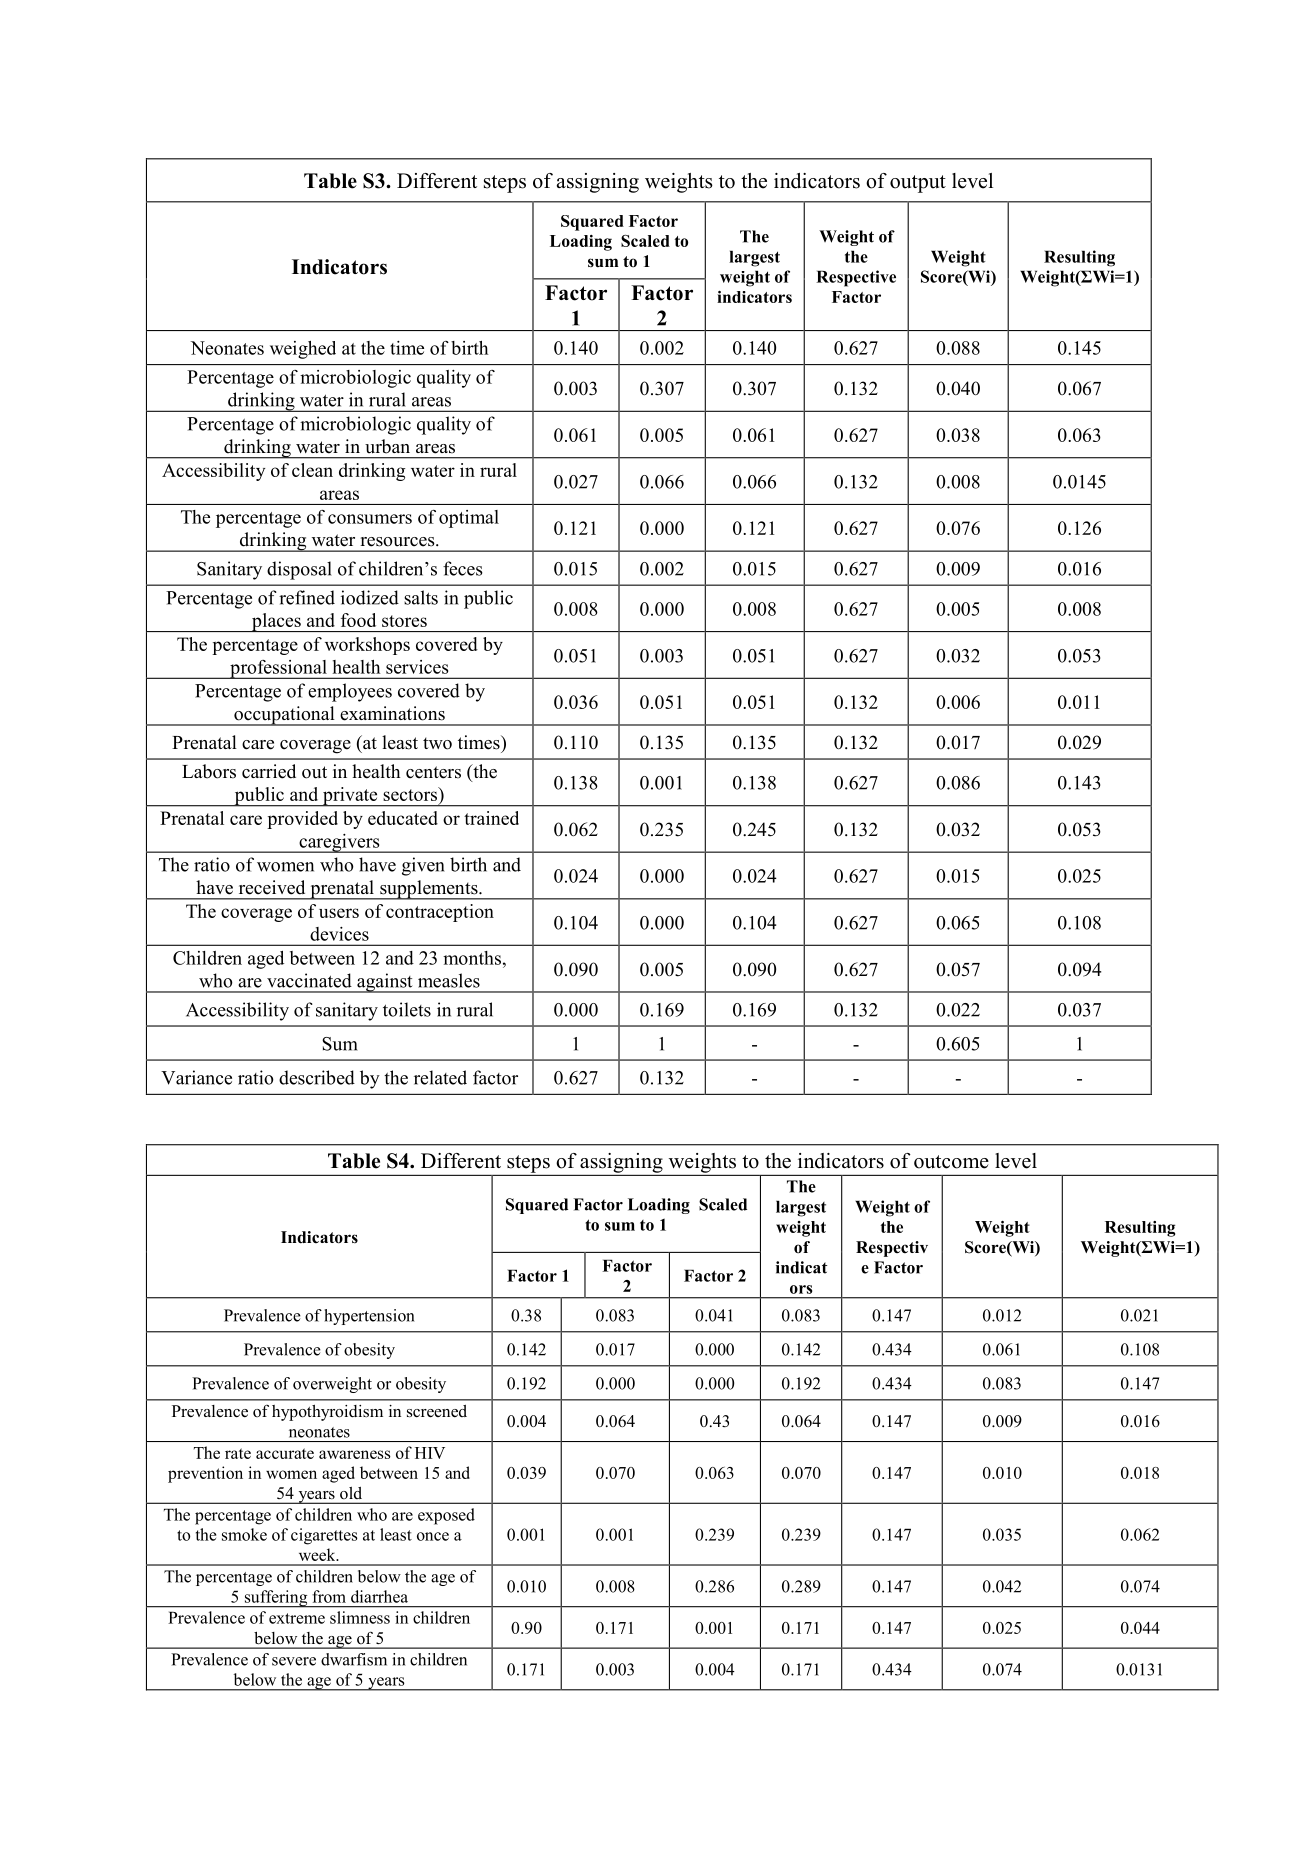  I want to click on related, so click(440, 1077).
